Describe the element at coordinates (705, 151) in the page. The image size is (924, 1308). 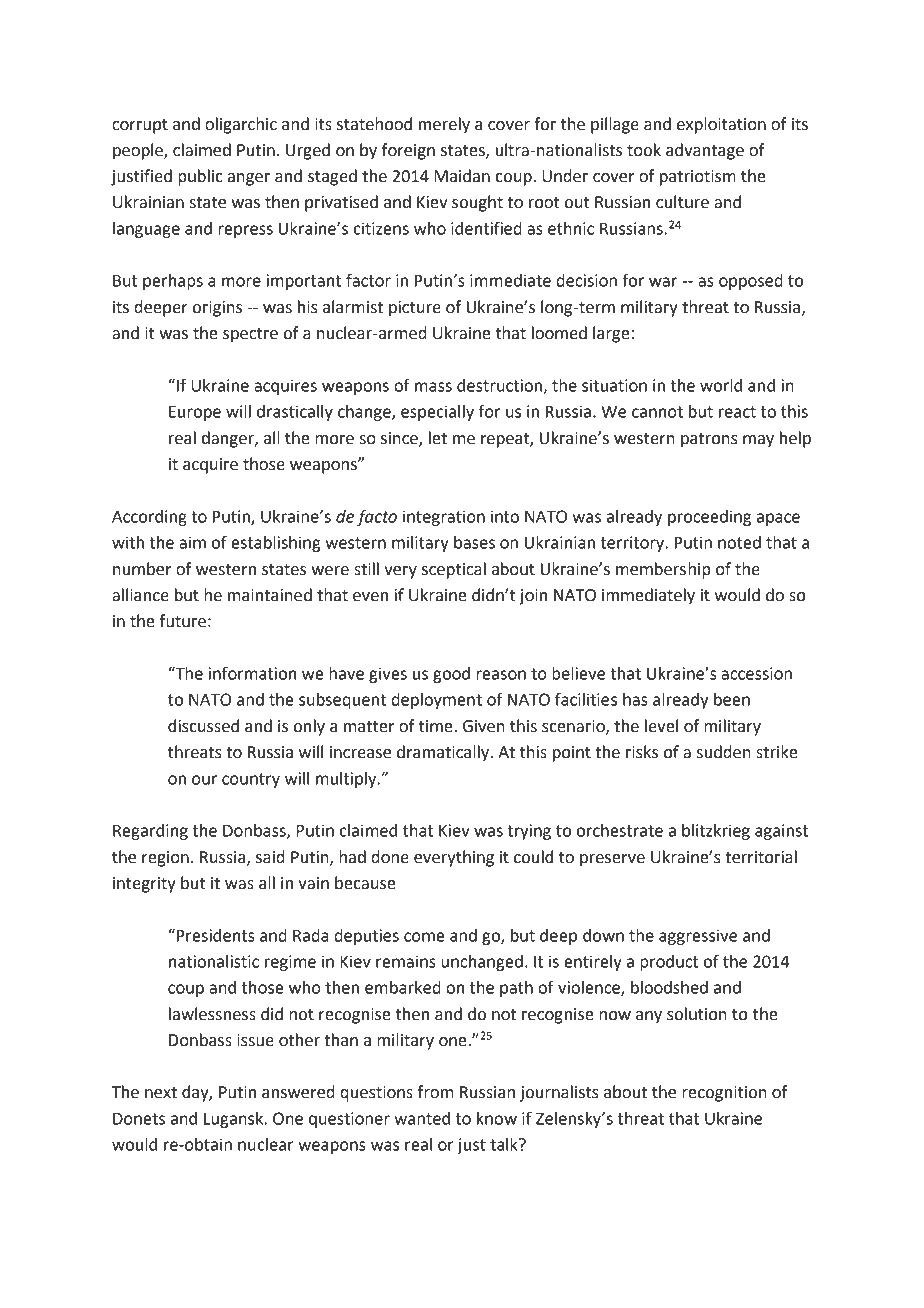
I see `advantage` at that location.
